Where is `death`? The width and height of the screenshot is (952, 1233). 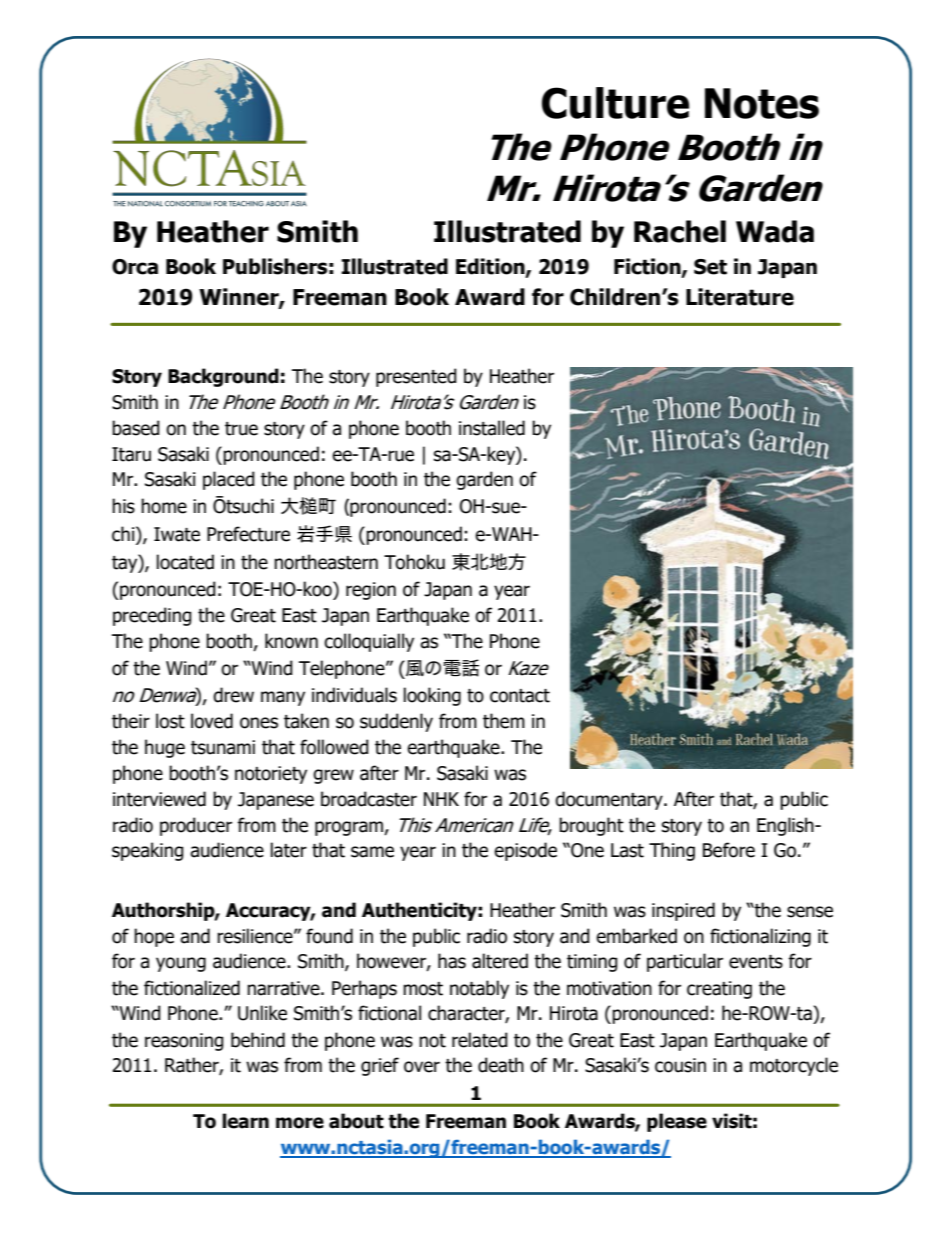
death is located at coordinates (501, 1065).
